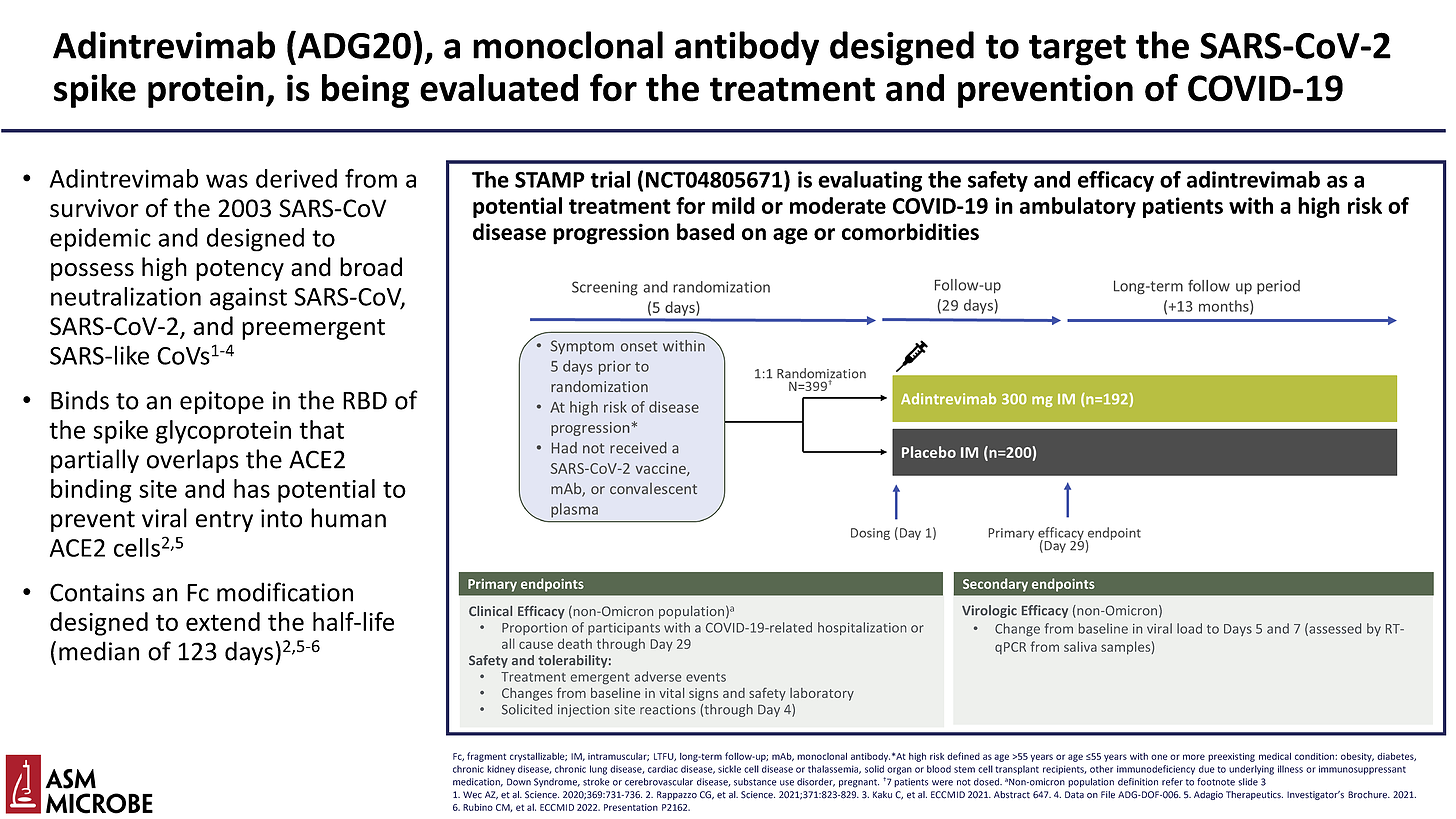 This screenshot has height=819, width=1456. What do you see at coordinates (755, 782) in the screenshot?
I see `substance` at bounding box center [755, 782].
